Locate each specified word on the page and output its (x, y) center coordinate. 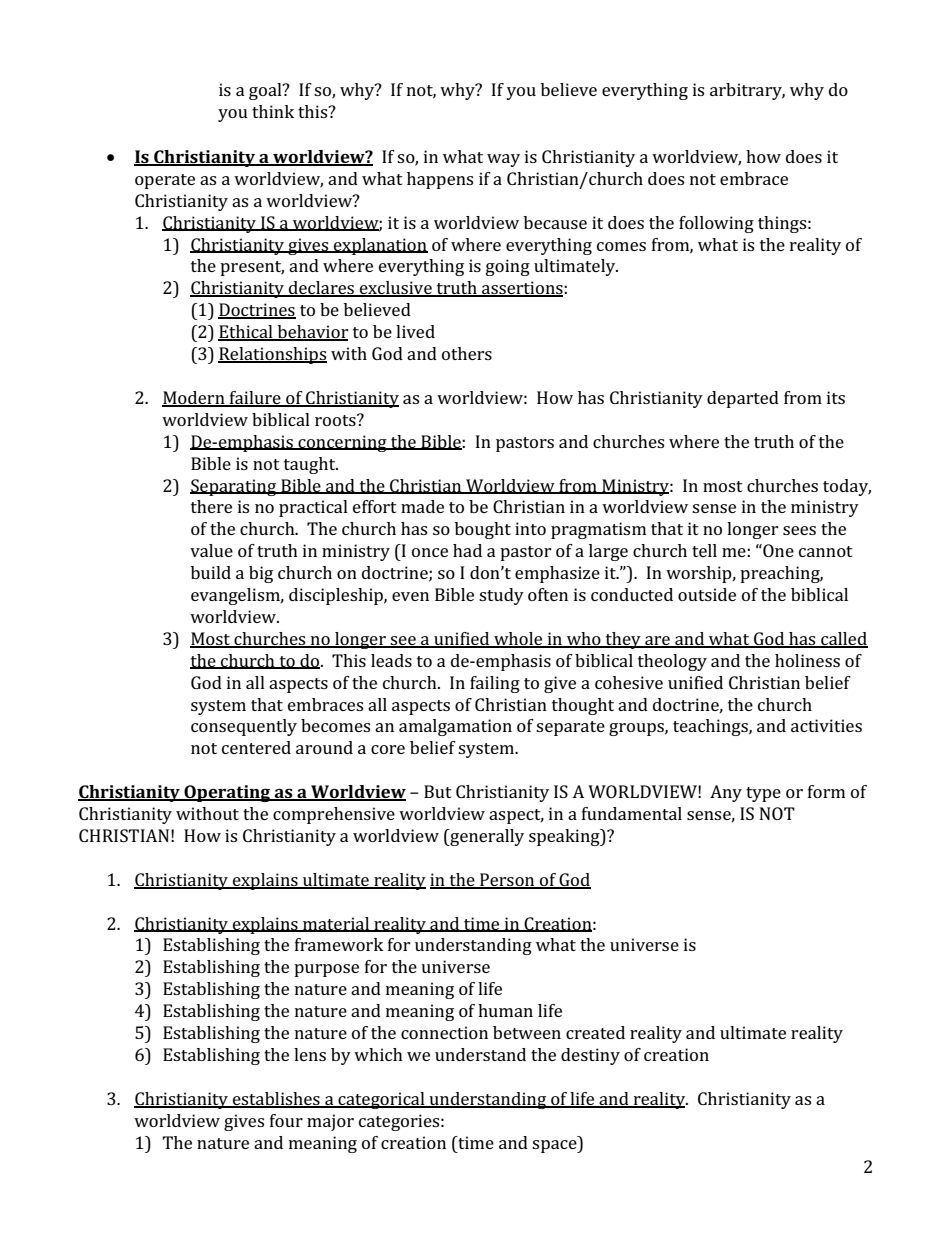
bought (483, 530)
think (273, 111)
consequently (244, 727)
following (716, 224)
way (503, 160)
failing (495, 684)
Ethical (246, 333)
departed (743, 399)
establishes (276, 1099)
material (336, 924)
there (211, 506)
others (467, 353)
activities (826, 725)
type (763, 794)
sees (799, 530)
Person (507, 880)
